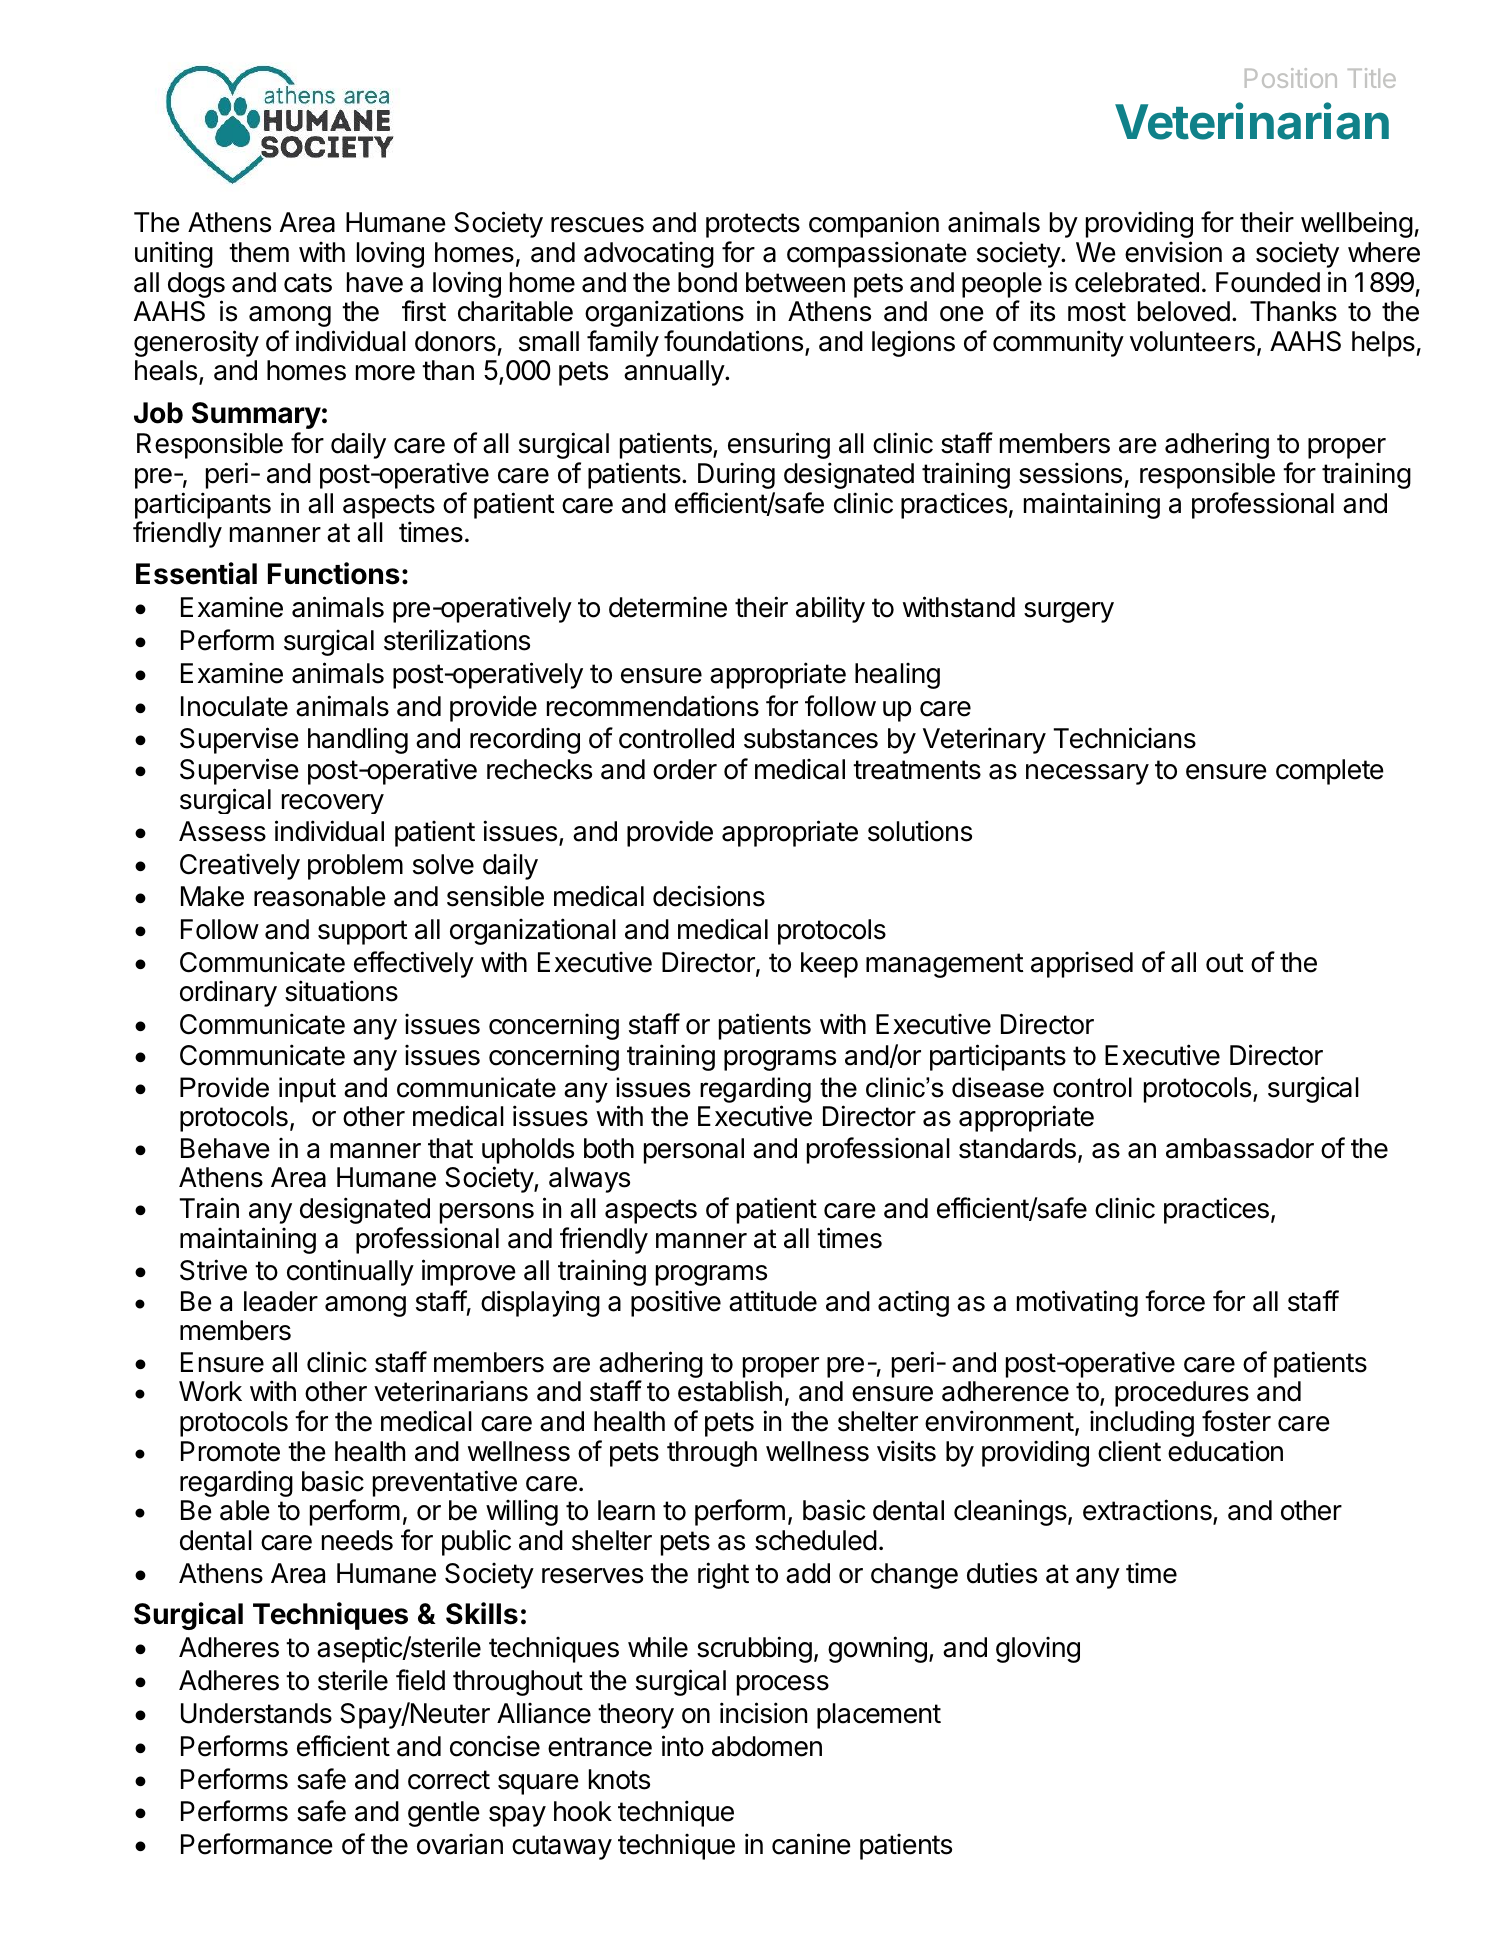  I want to click on keep, so click(829, 965).
